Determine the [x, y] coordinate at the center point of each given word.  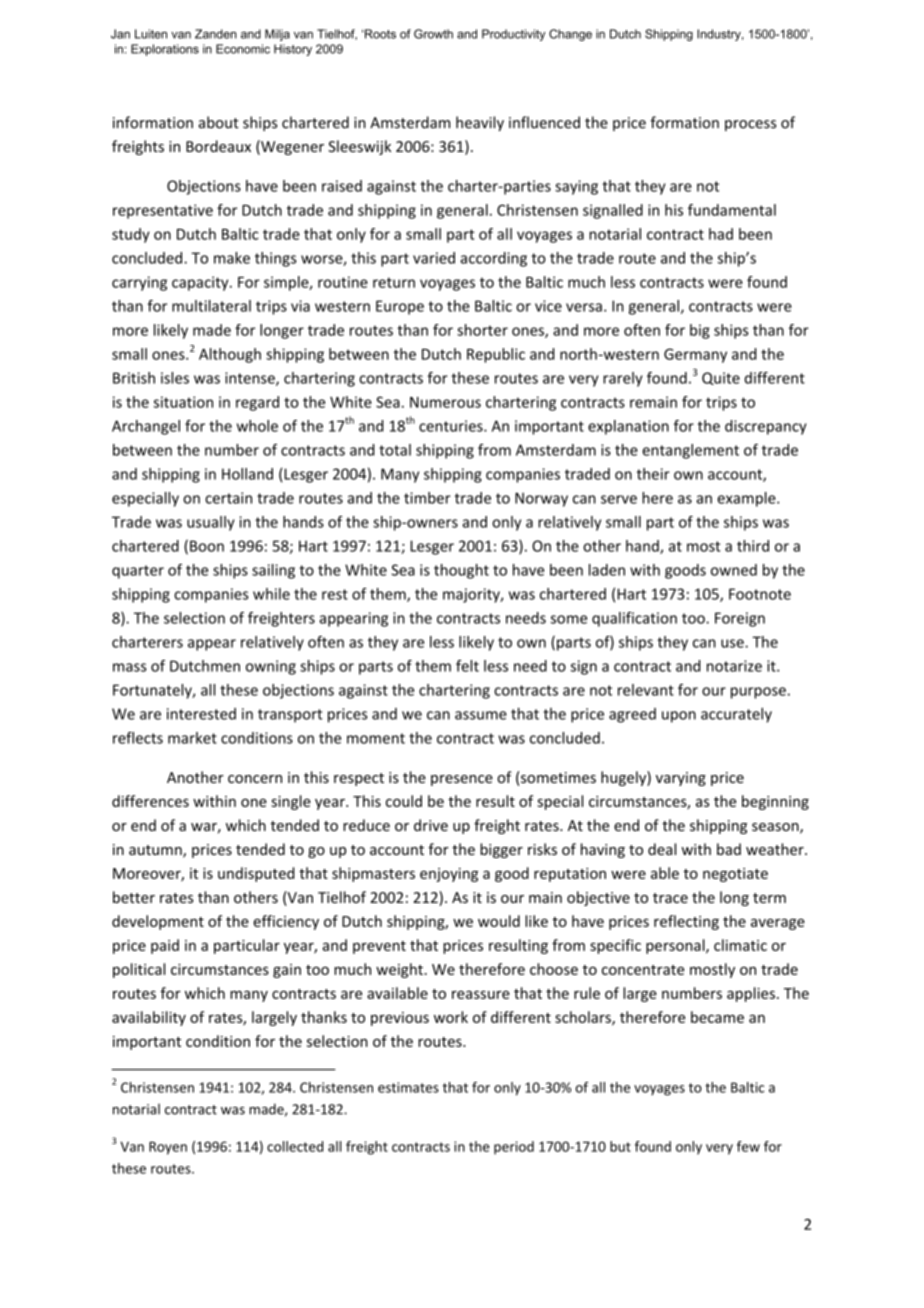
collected [295, 1146]
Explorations [165, 50]
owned [734, 570]
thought [461, 571]
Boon [207, 546]
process [750, 125]
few [748, 1146]
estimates [408, 1087]
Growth [433, 34]
